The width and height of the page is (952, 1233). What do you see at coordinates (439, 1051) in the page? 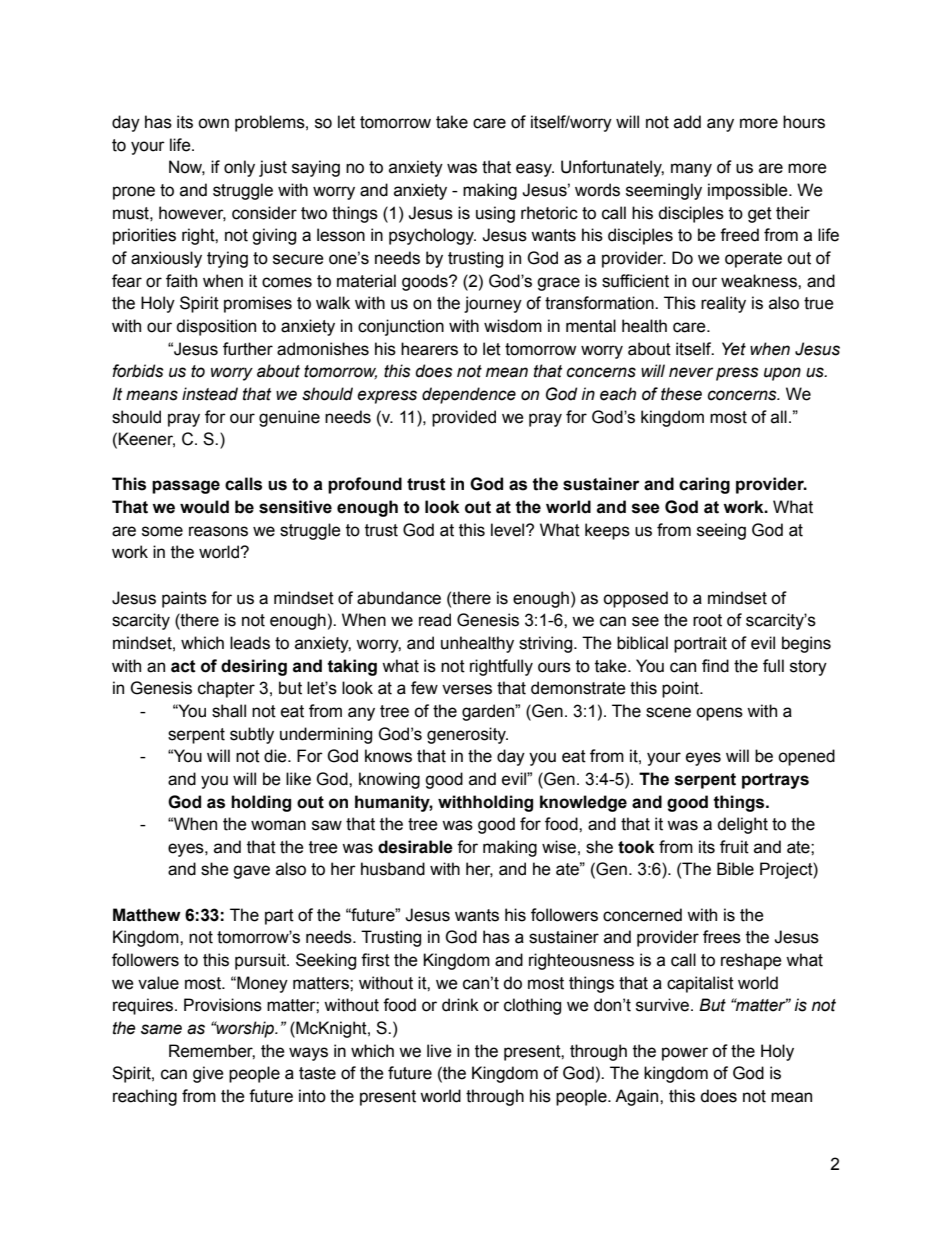
I see `live` at bounding box center [439, 1051].
